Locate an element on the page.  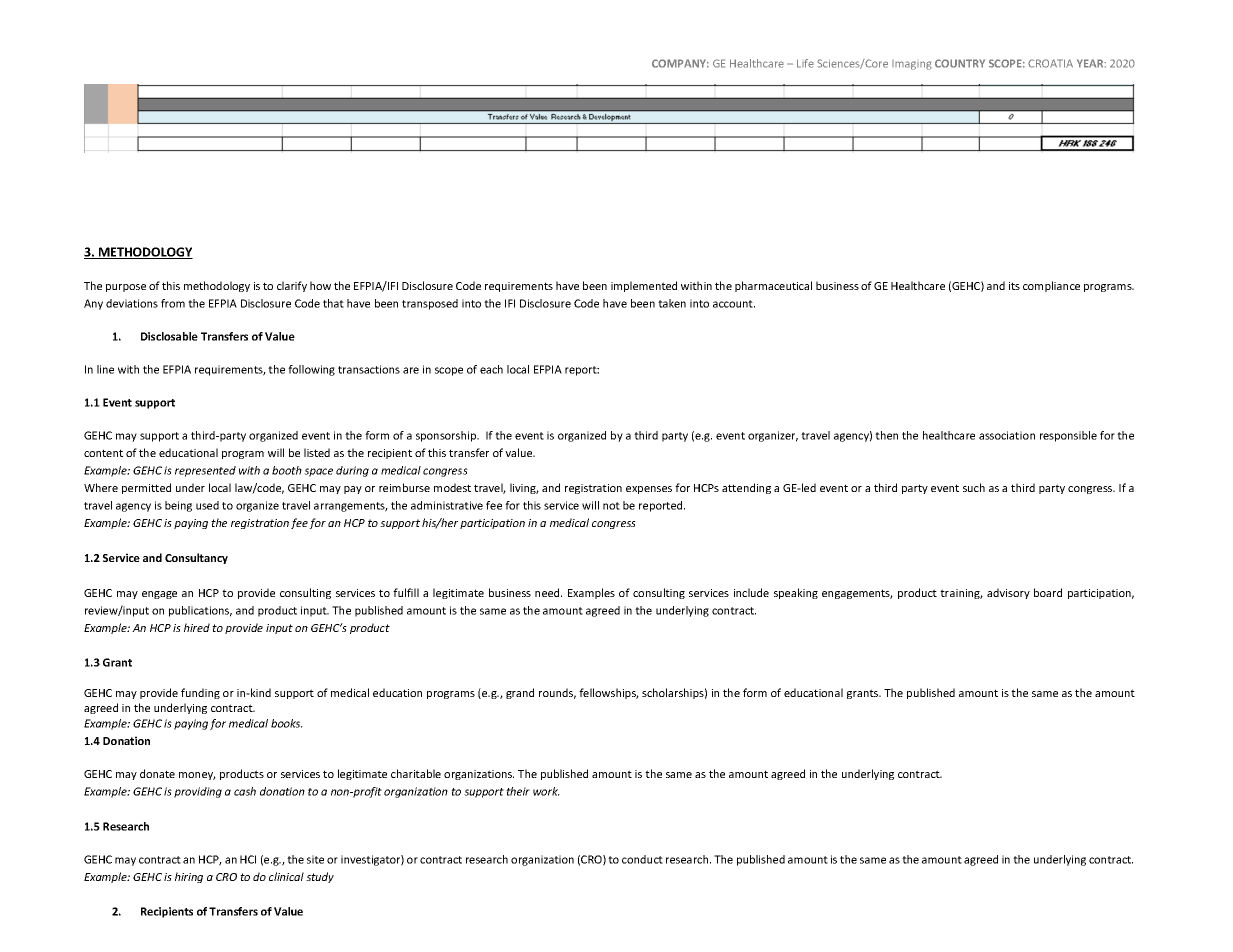
grand is located at coordinates (520, 693).
